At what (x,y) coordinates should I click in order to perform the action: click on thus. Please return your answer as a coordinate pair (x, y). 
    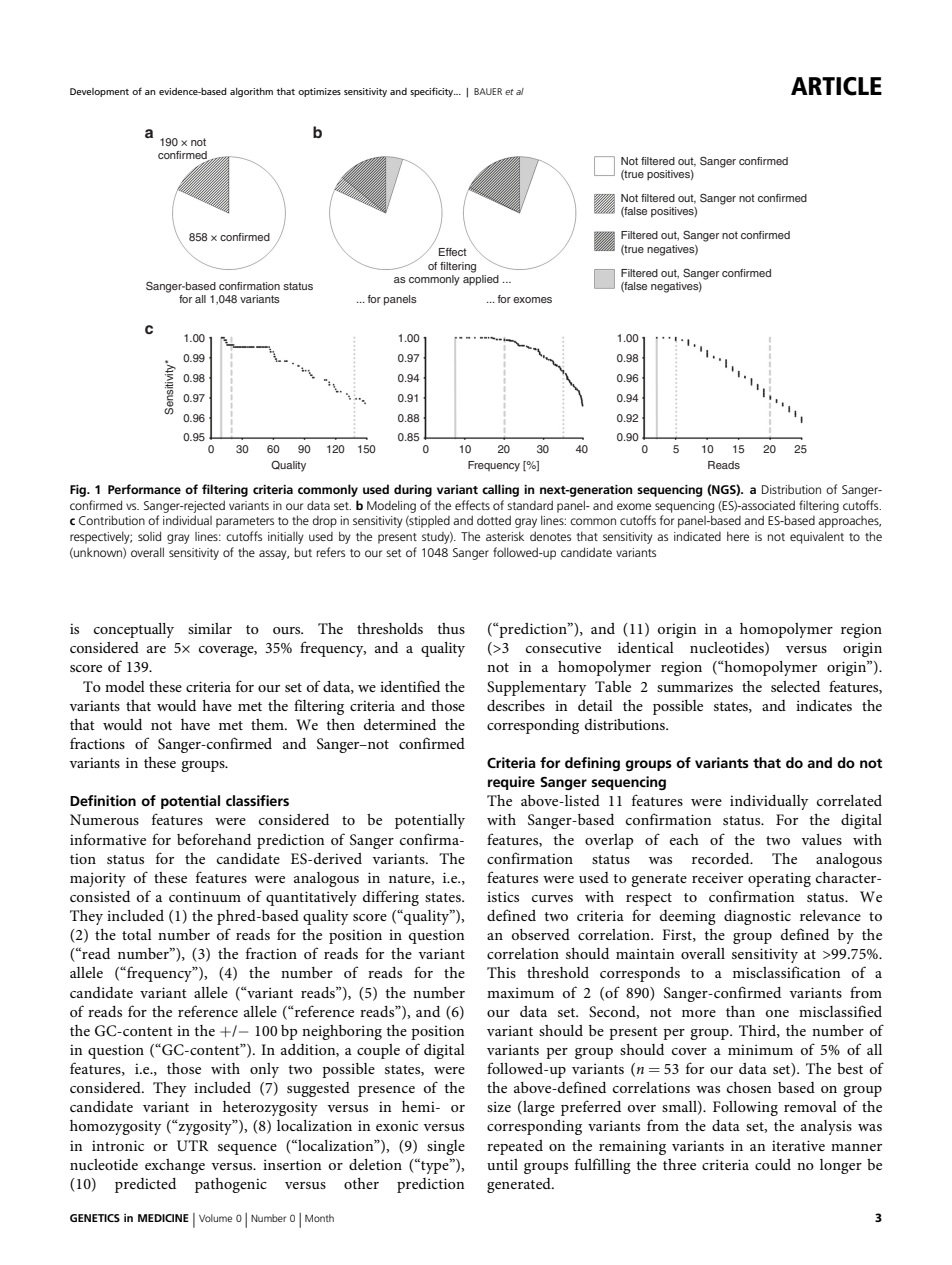
    Looking at the image, I should click on (451, 628).
